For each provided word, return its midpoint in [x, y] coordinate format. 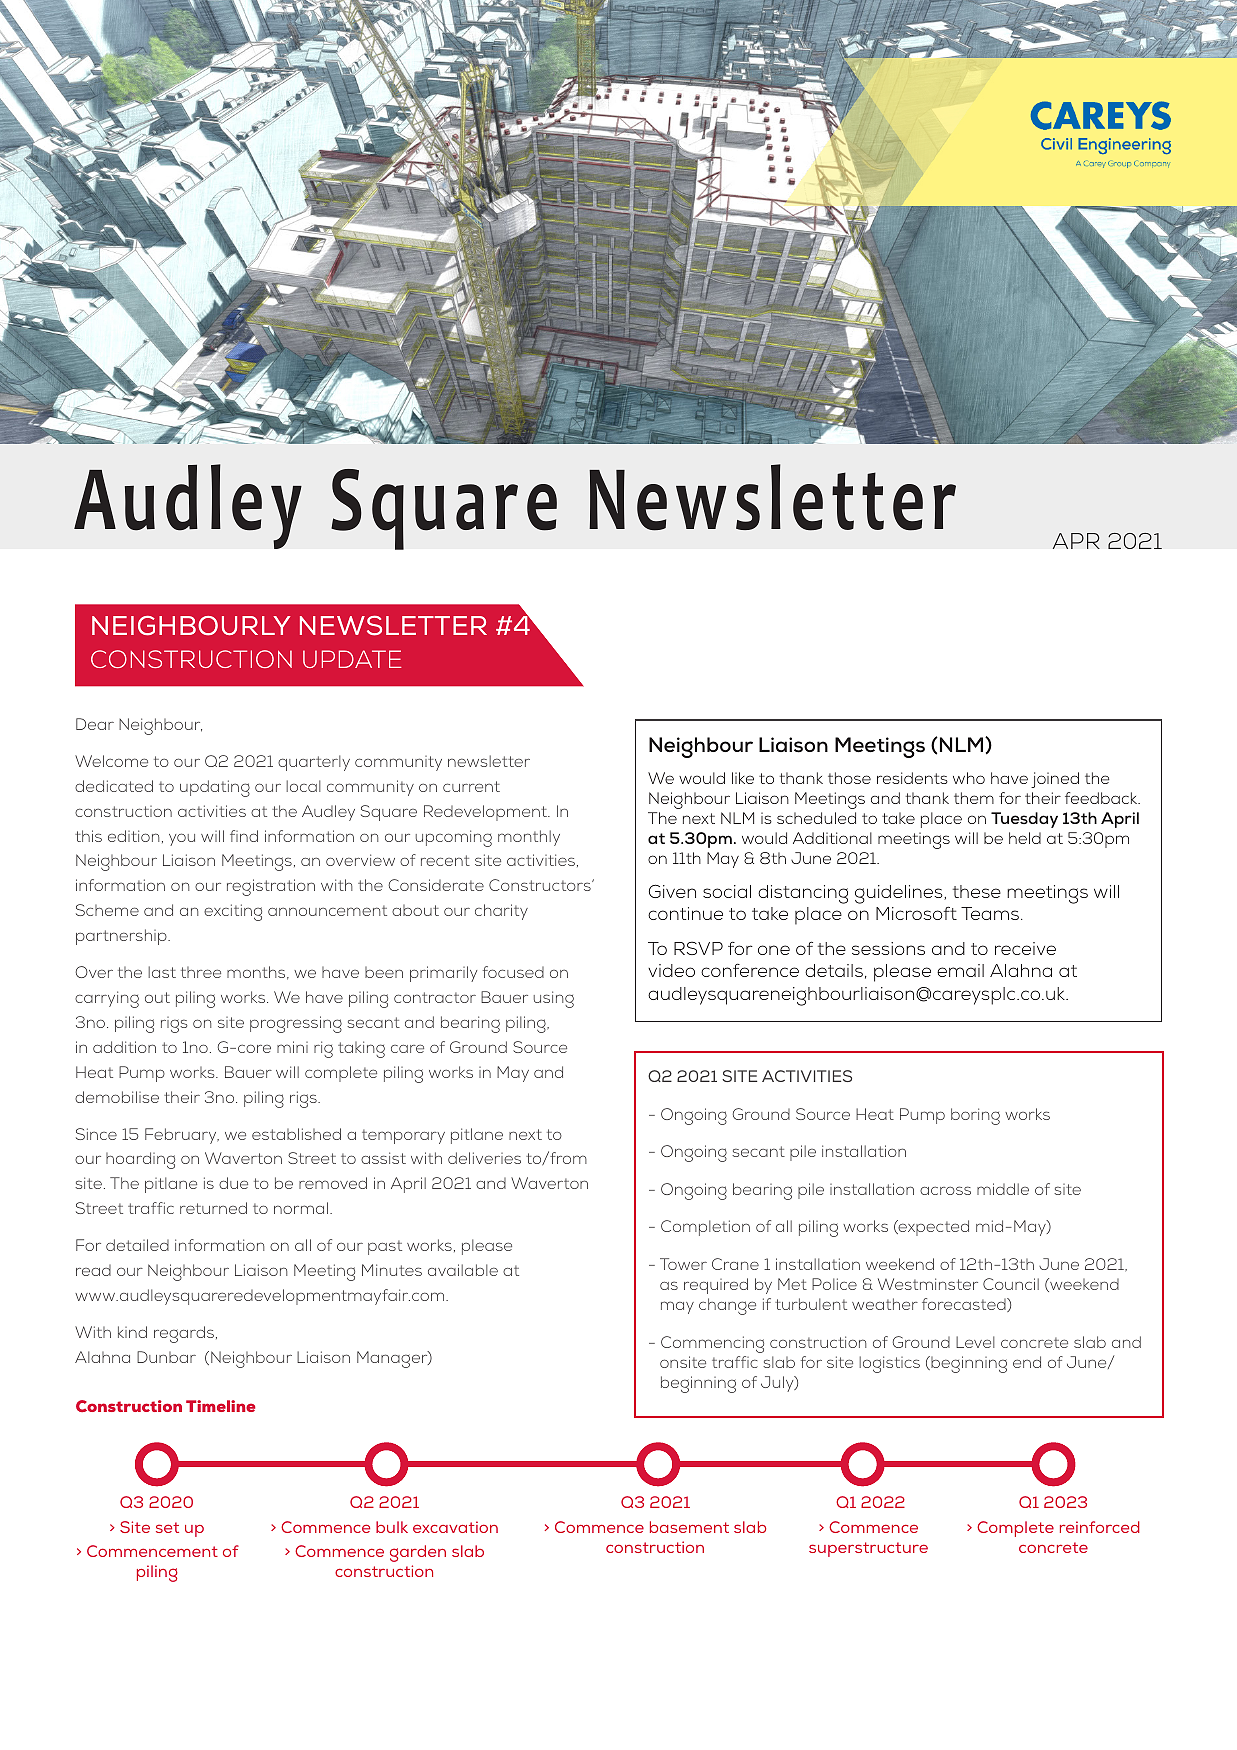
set [167, 1527]
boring [975, 1116]
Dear [95, 724]
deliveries [484, 1158]
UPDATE [352, 659]
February [182, 1136]
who [969, 778]
